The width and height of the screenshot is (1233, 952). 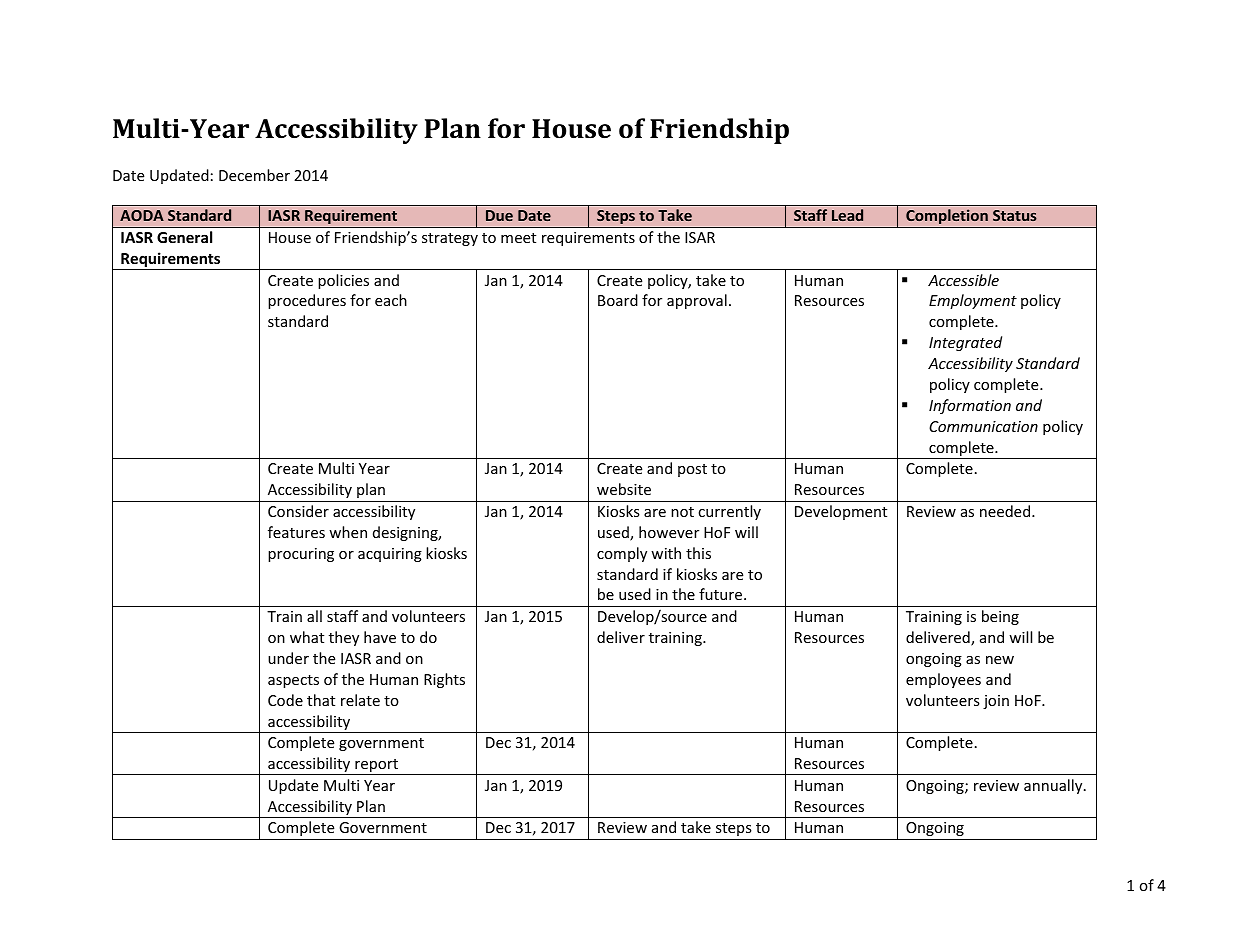 I want to click on website, so click(x=624, y=489).
